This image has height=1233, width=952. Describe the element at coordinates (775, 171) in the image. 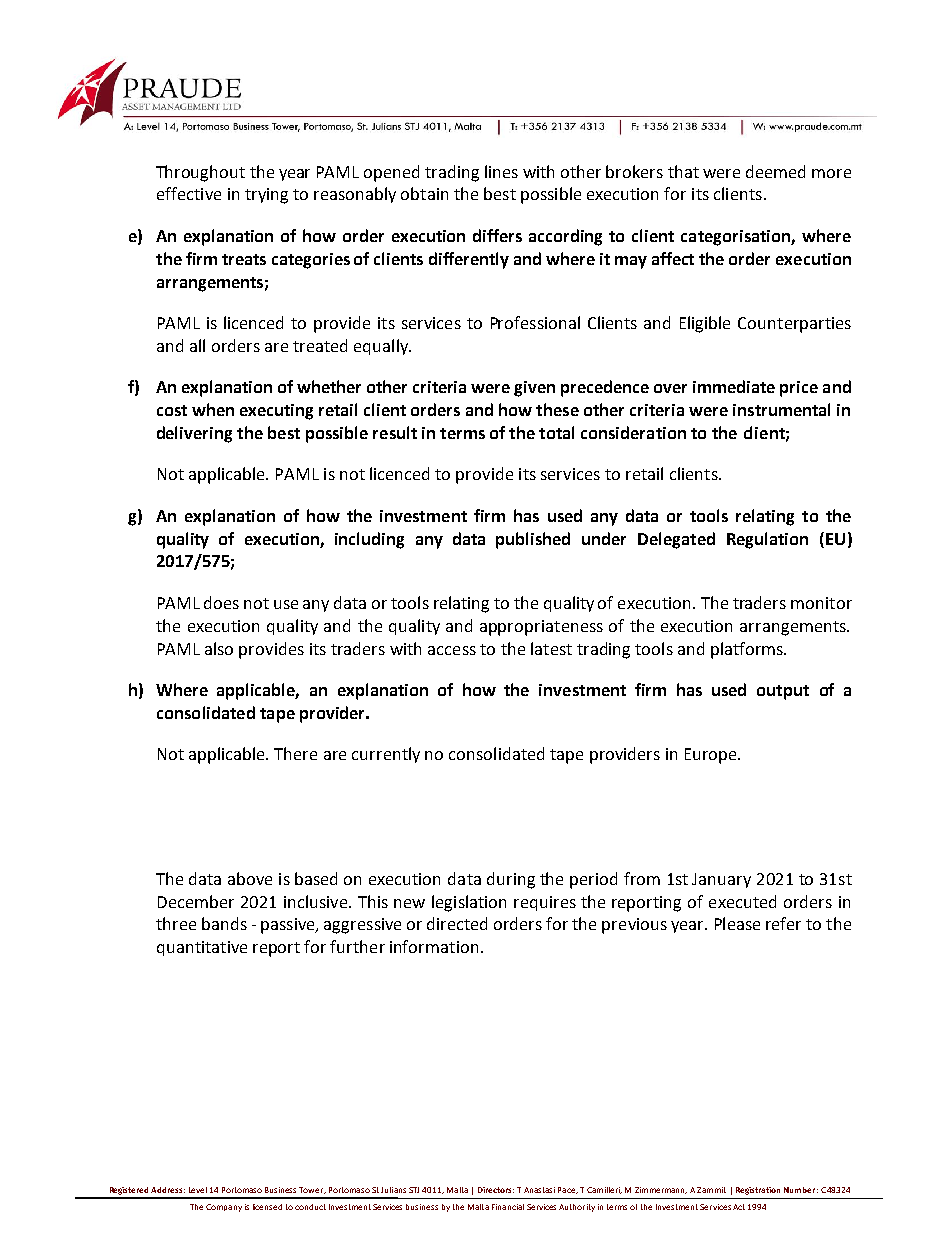

I see `deemed` at that location.
